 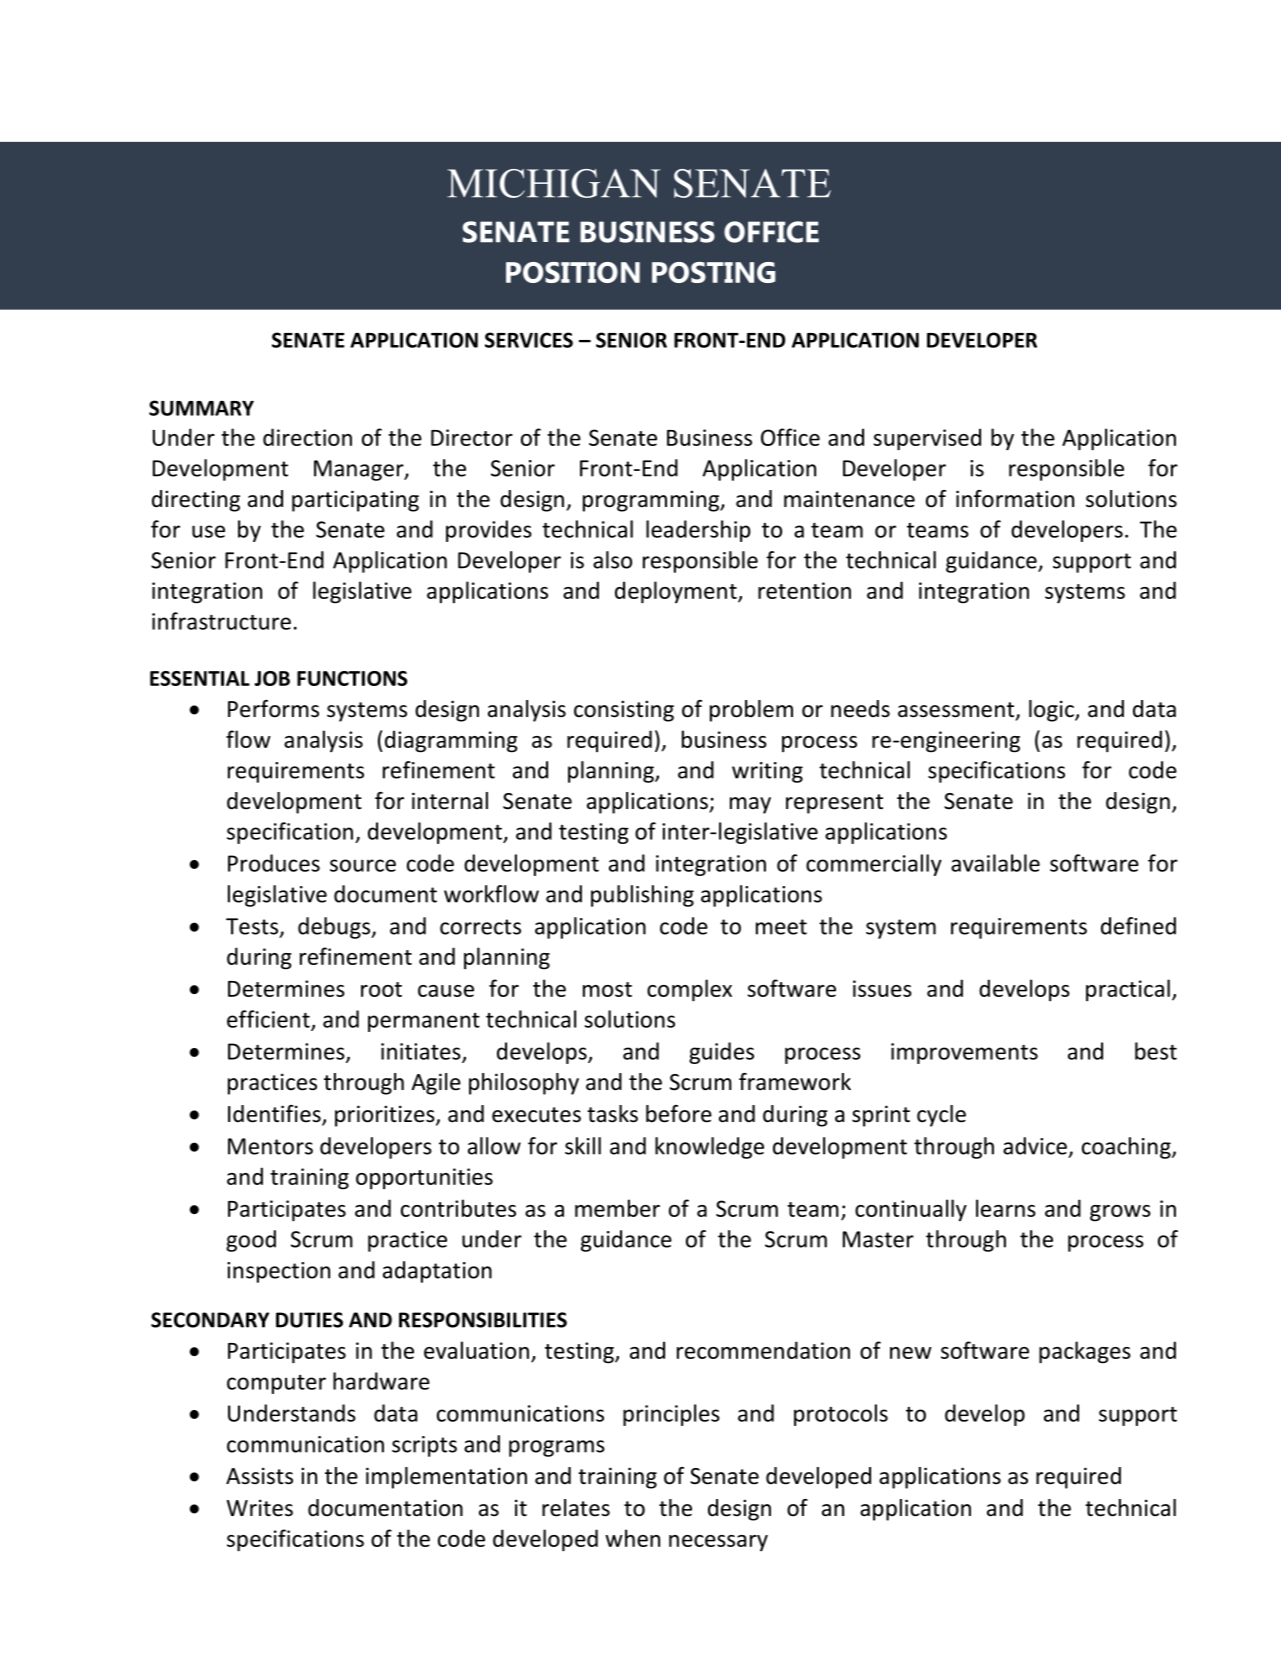 I want to click on available, so click(x=995, y=863).
